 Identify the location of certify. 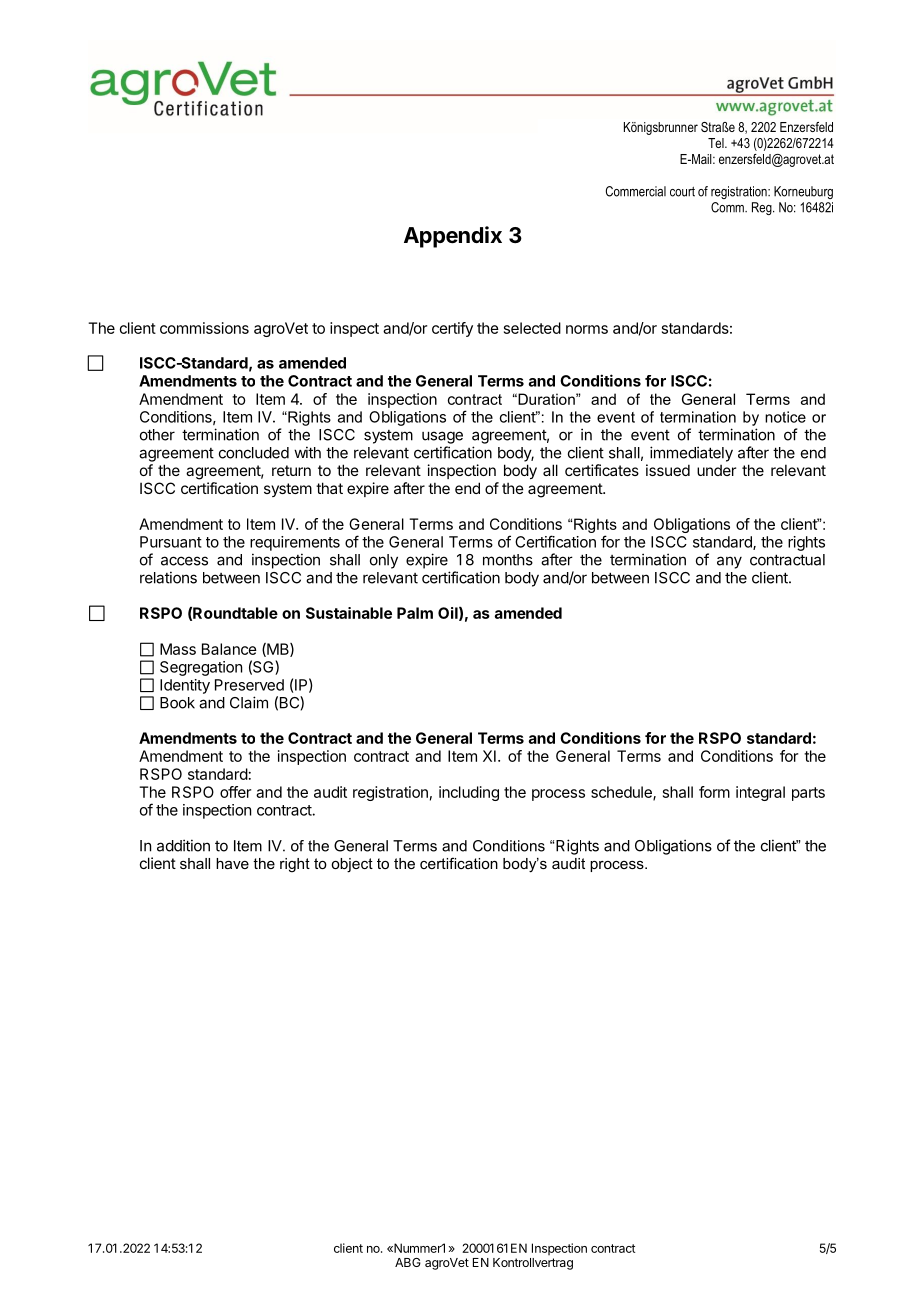
(452, 329).
